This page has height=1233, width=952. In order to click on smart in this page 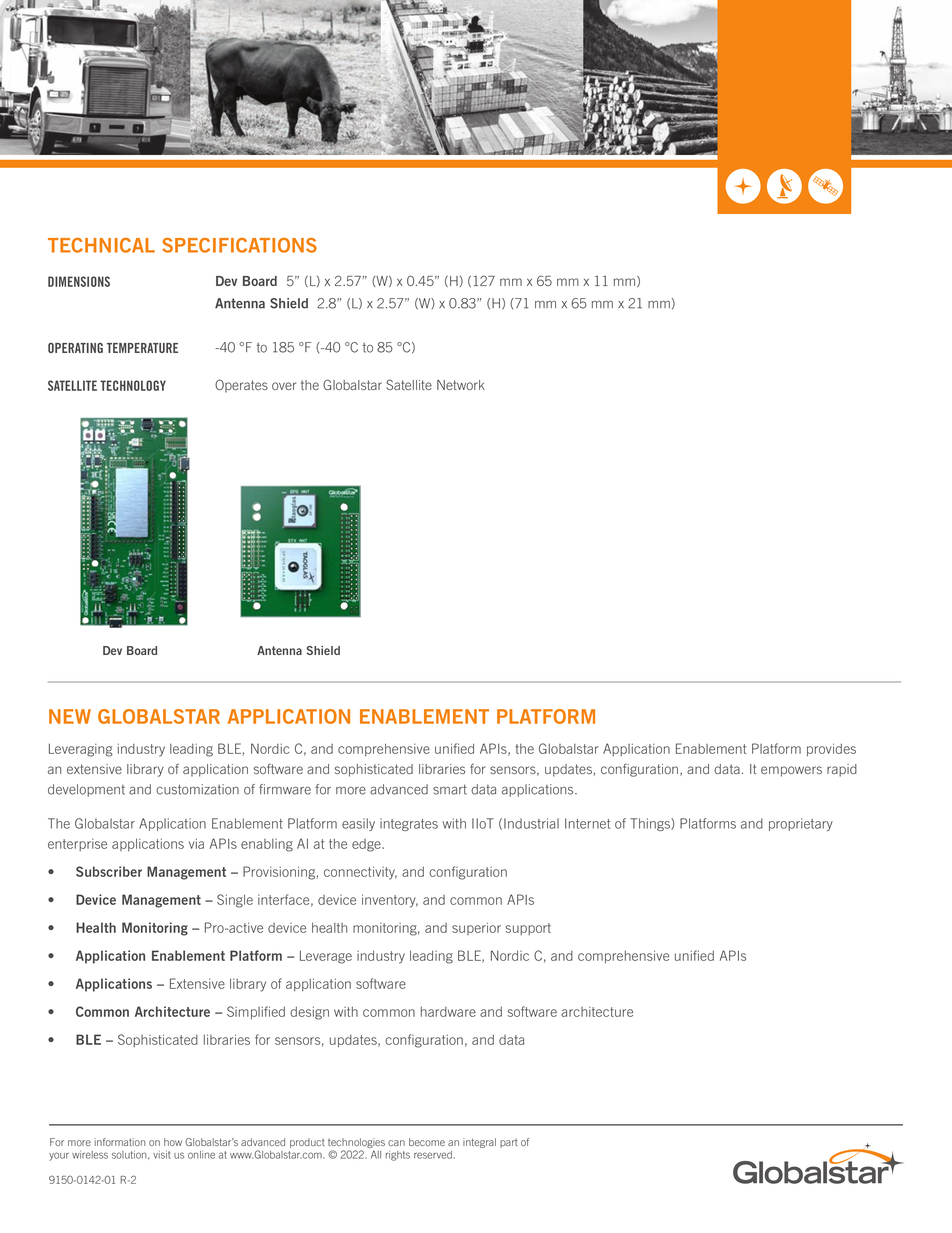, I will do `click(450, 789)`.
